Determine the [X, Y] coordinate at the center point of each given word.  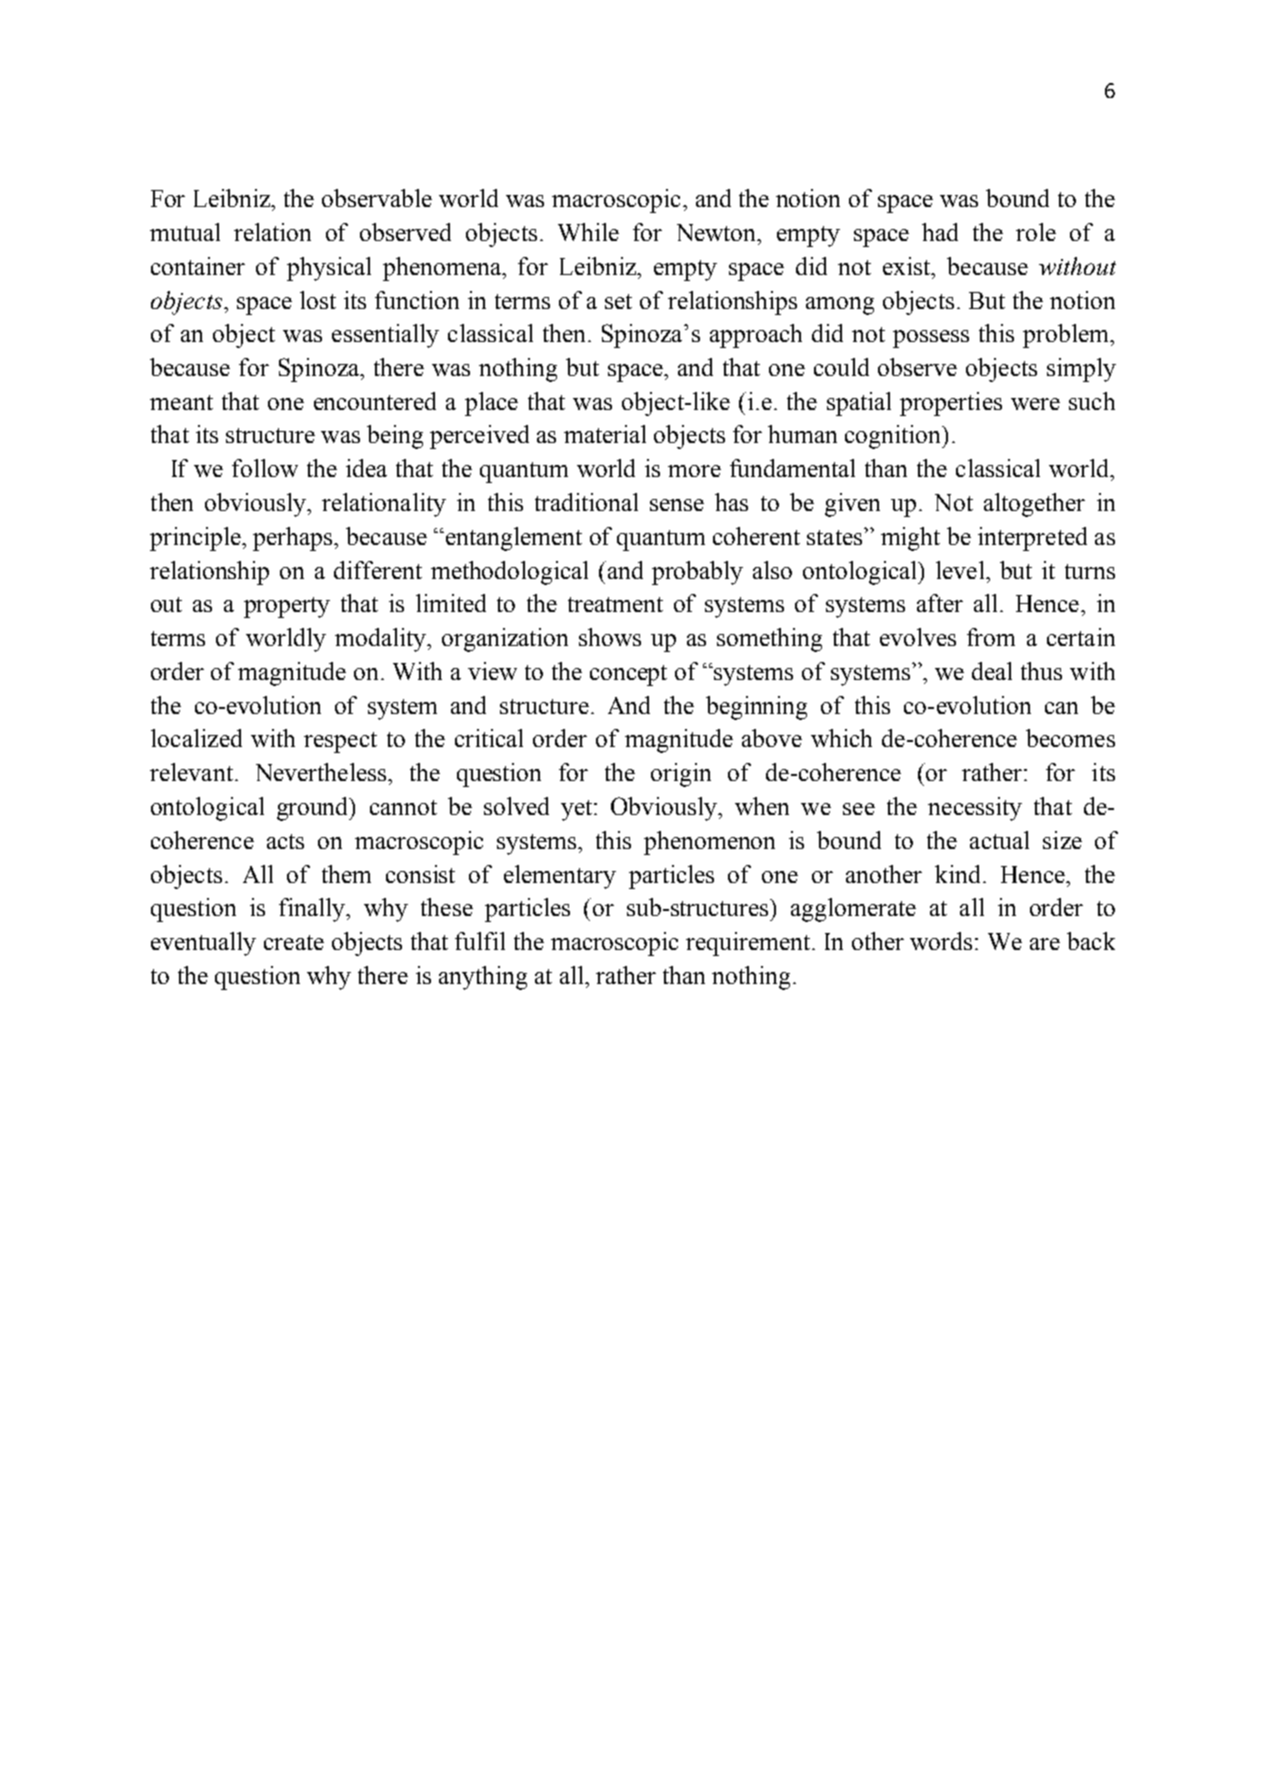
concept [628, 675]
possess [931, 339]
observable [377, 198]
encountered [375, 401]
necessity [975, 809]
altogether [1034, 505]
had [940, 232]
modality [381, 640]
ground [314, 809]
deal [992, 671]
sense [677, 505]
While [588, 232]
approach [756, 336]
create [294, 942]
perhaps [294, 539]
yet [578, 810]
